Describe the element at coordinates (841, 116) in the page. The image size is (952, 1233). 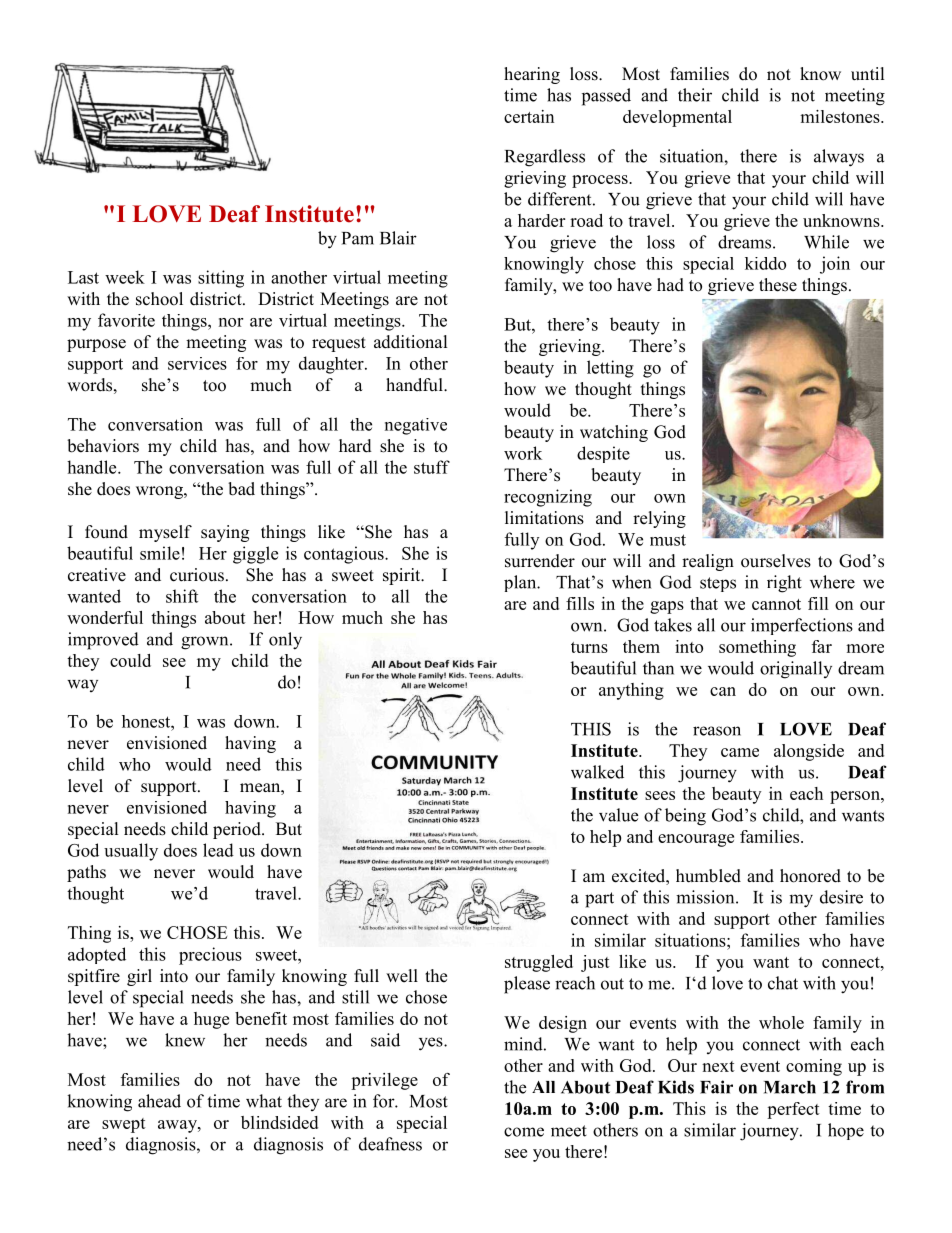
I see `milestones` at that location.
